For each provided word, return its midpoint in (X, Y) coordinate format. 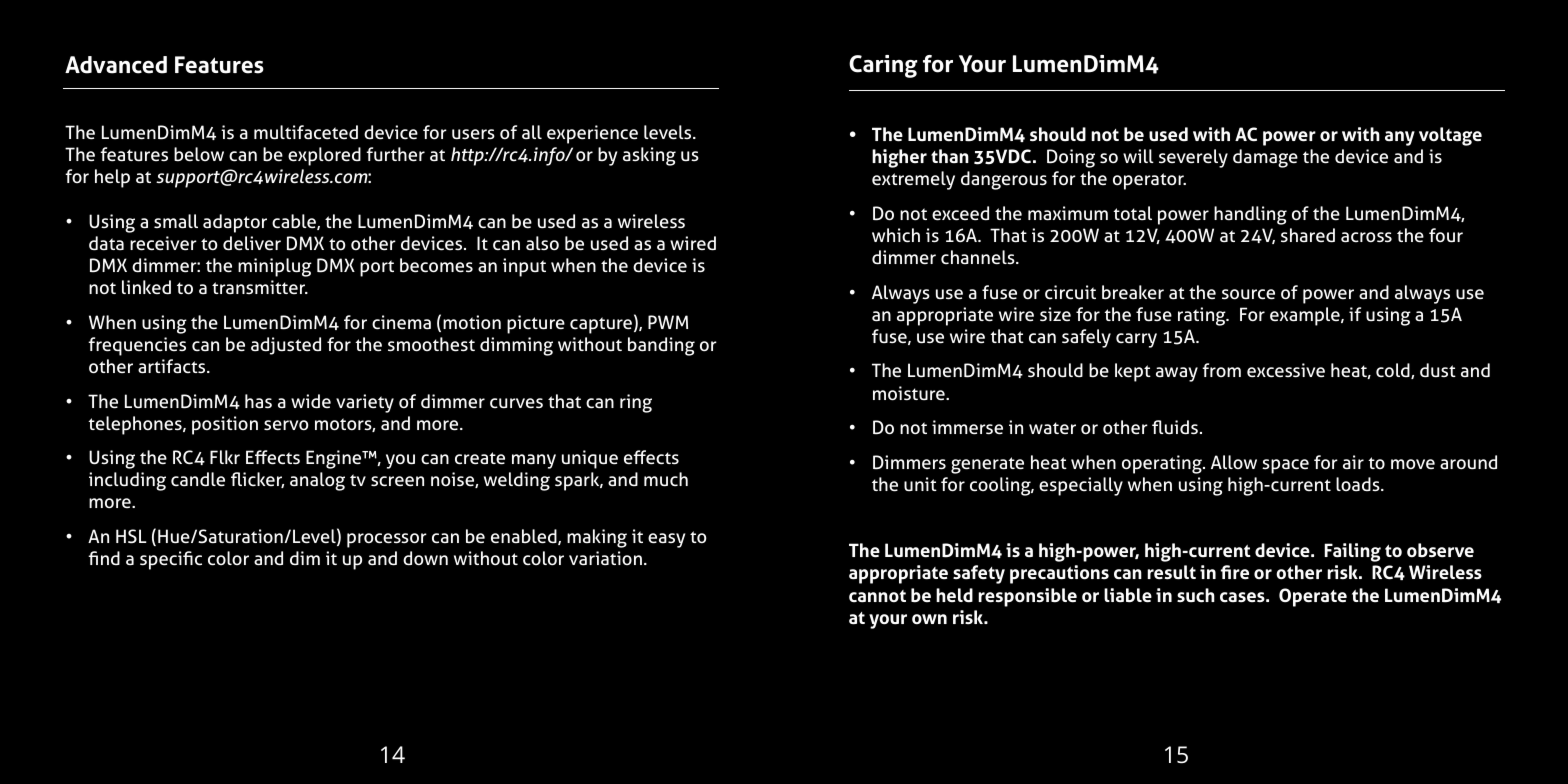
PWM (668, 322)
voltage (1450, 136)
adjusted (286, 346)
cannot (877, 596)
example (1306, 316)
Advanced (116, 65)
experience (592, 134)
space (1285, 466)
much (666, 479)
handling (1250, 215)
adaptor (235, 223)
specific (171, 560)
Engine (335, 459)
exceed (960, 213)
